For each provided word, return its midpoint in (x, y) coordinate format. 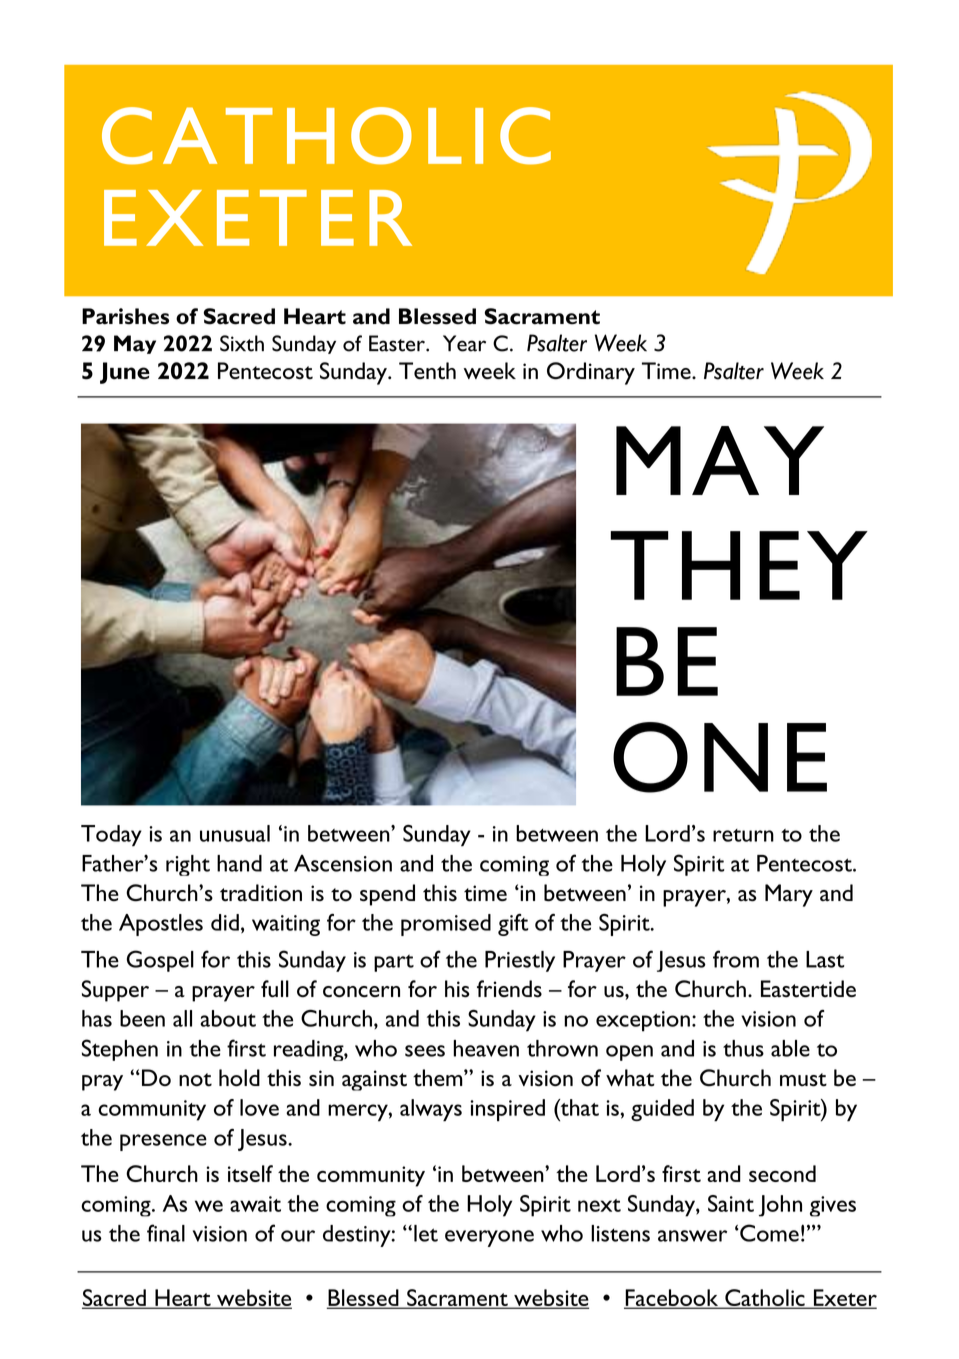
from (736, 959)
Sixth (242, 343)
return (743, 835)
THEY (739, 565)
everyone (489, 1238)
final (166, 1233)
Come (768, 1233)
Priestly (520, 961)
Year (464, 343)
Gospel (160, 961)
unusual (235, 833)
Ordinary (591, 373)
